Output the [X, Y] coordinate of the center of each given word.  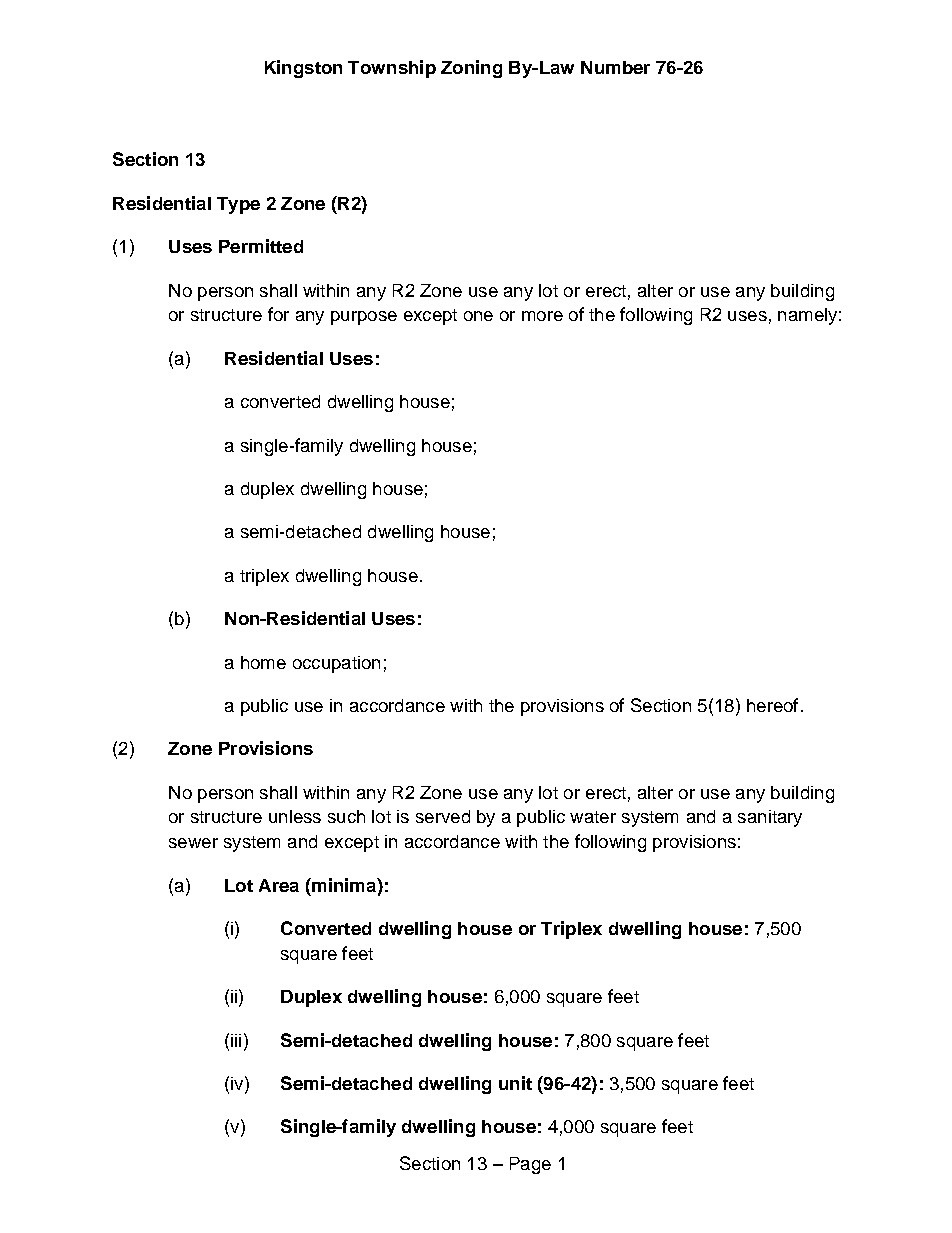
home [263, 662]
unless [295, 816]
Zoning [471, 69]
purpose [364, 318]
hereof [772, 705]
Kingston [303, 69]
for [278, 314]
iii [236, 1040]
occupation [336, 664]
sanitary [770, 818]
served [443, 816]
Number [615, 67]
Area [279, 885]
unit [515, 1083]
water [593, 817]
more [542, 316]
